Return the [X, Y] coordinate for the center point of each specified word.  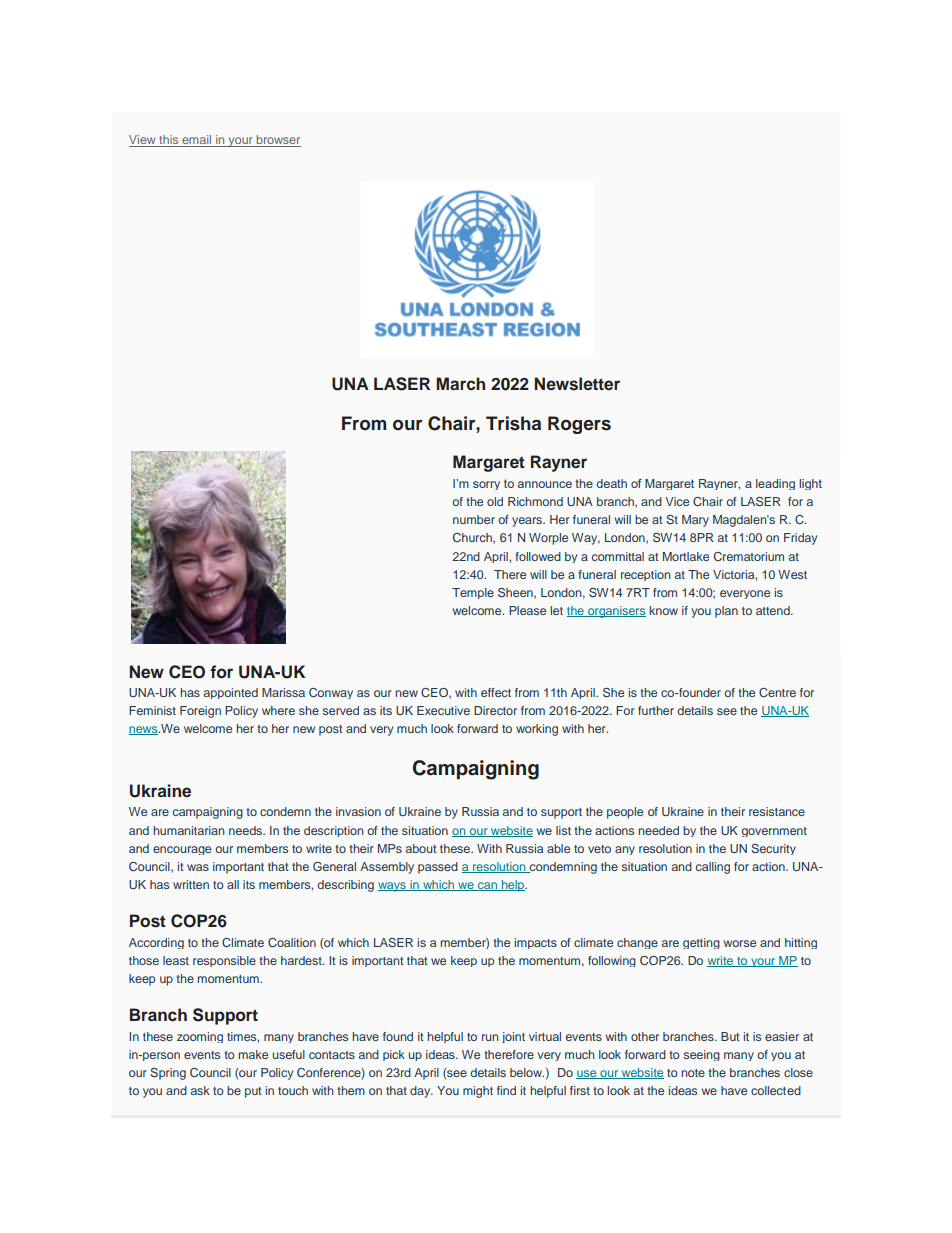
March [460, 383]
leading [775, 484]
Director [495, 710]
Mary [695, 521]
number [474, 519]
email [197, 141]
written [191, 884]
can [487, 886]
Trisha [513, 423]
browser [278, 141]
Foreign [200, 712]
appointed [231, 693]
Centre [777, 692]
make [253, 1054]
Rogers [579, 425]
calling [713, 868]
